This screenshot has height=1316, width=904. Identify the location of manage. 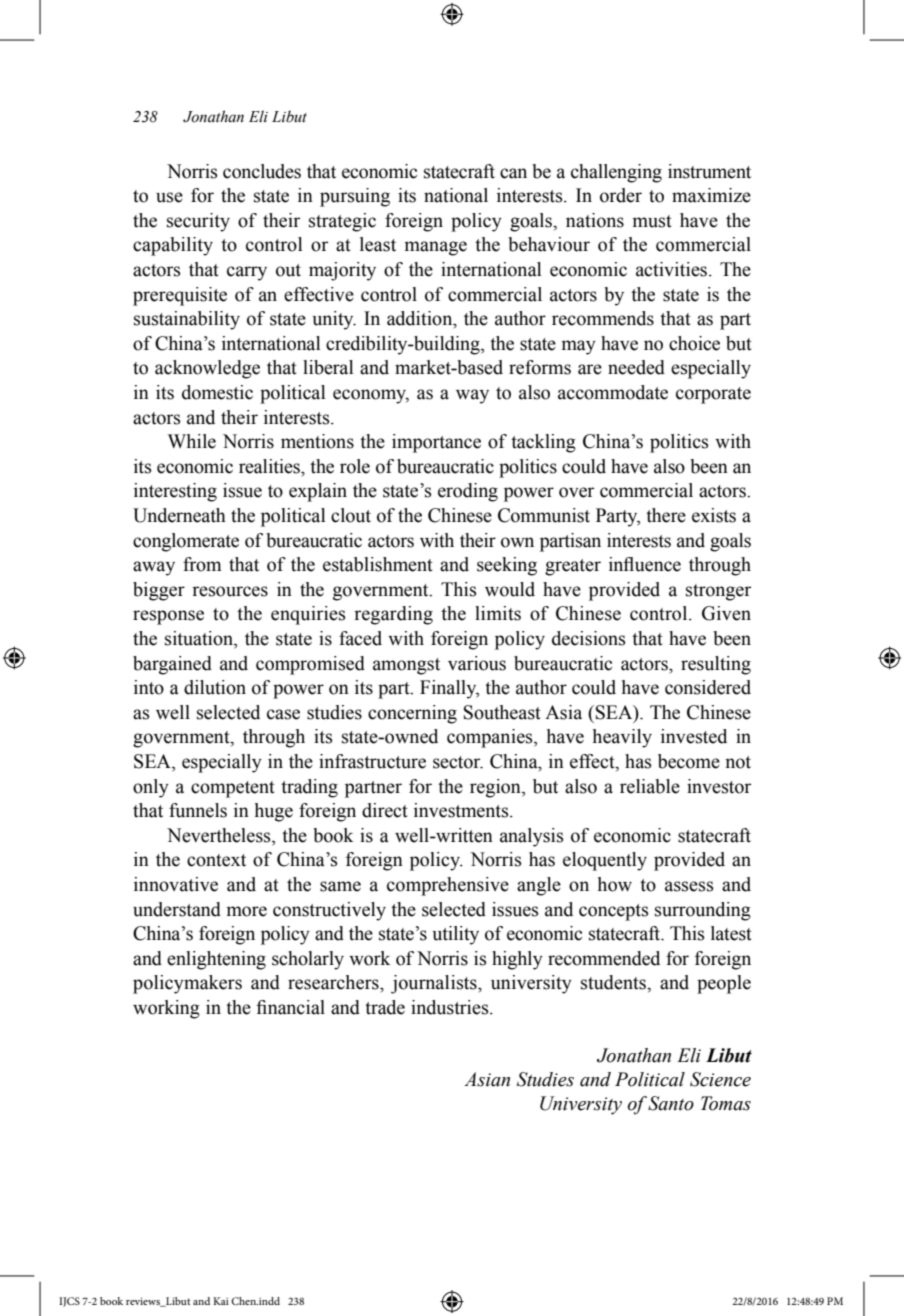
(436, 248).
